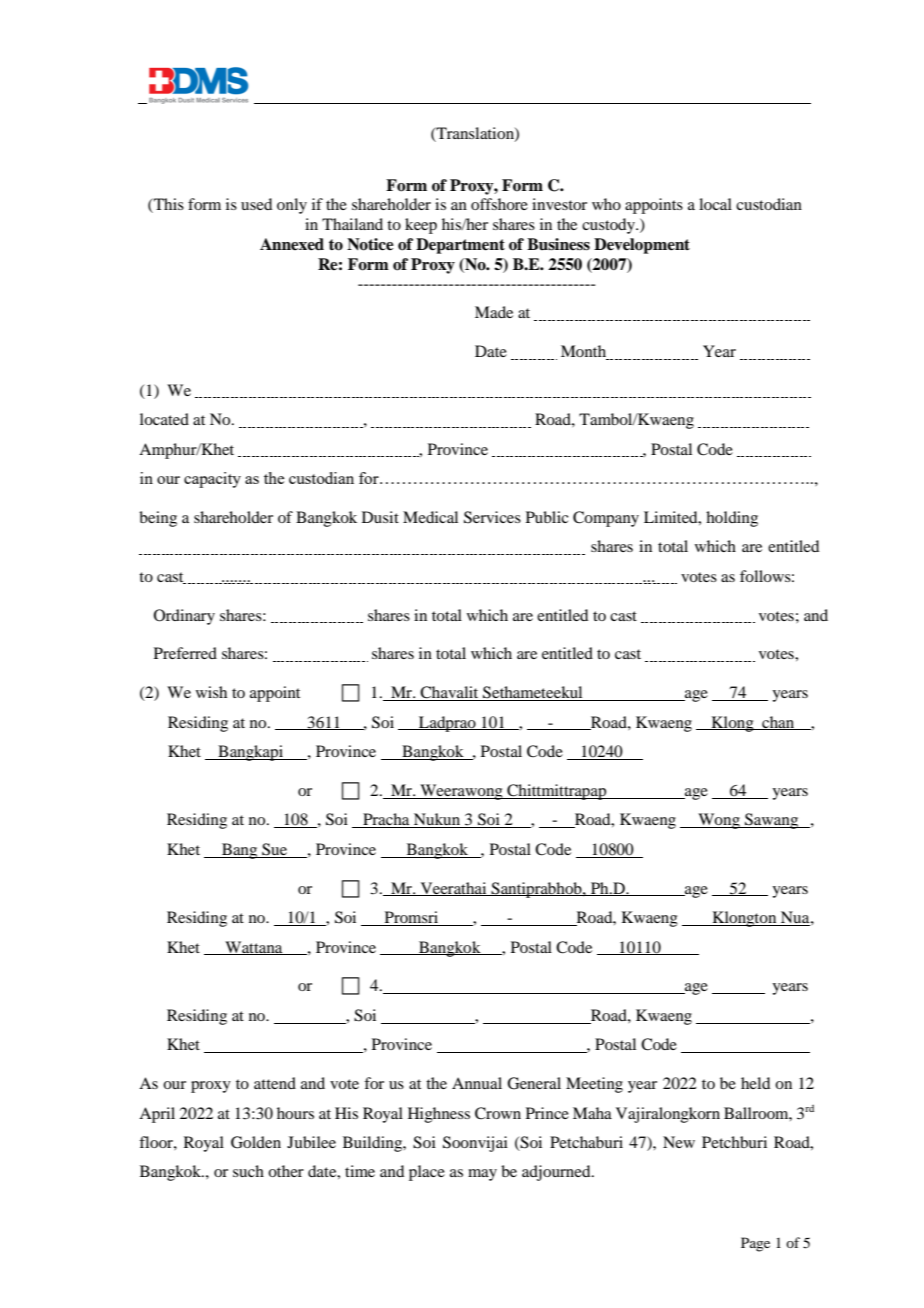 The height and width of the screenshot is (1308, 924). I want to click on chan, so click(778, 723).
